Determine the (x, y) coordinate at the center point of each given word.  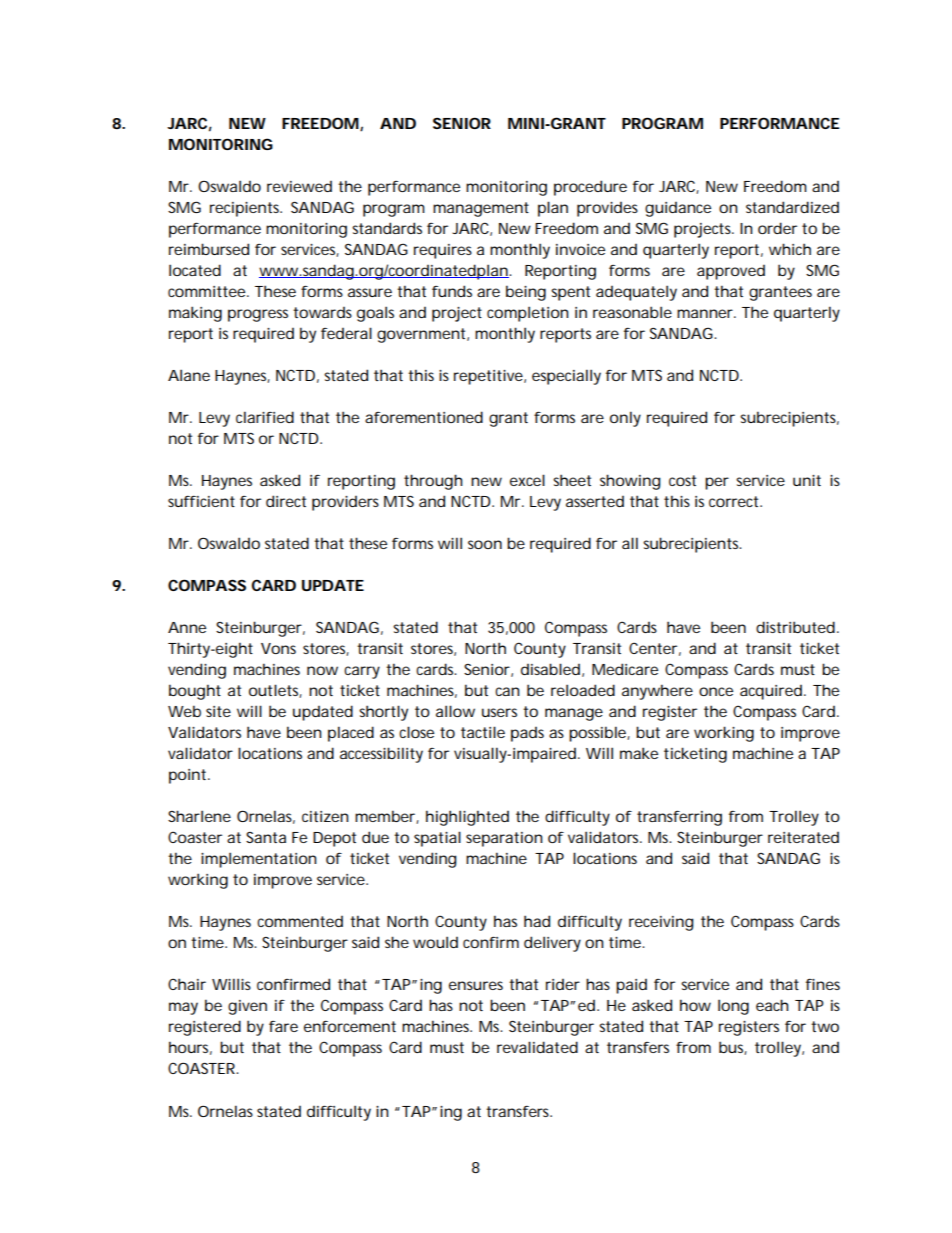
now (322, 670)
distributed (795, 627)
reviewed (299, 186)
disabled (550, 669)
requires (443, 251)
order (777, 228)
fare (283, 1026)
